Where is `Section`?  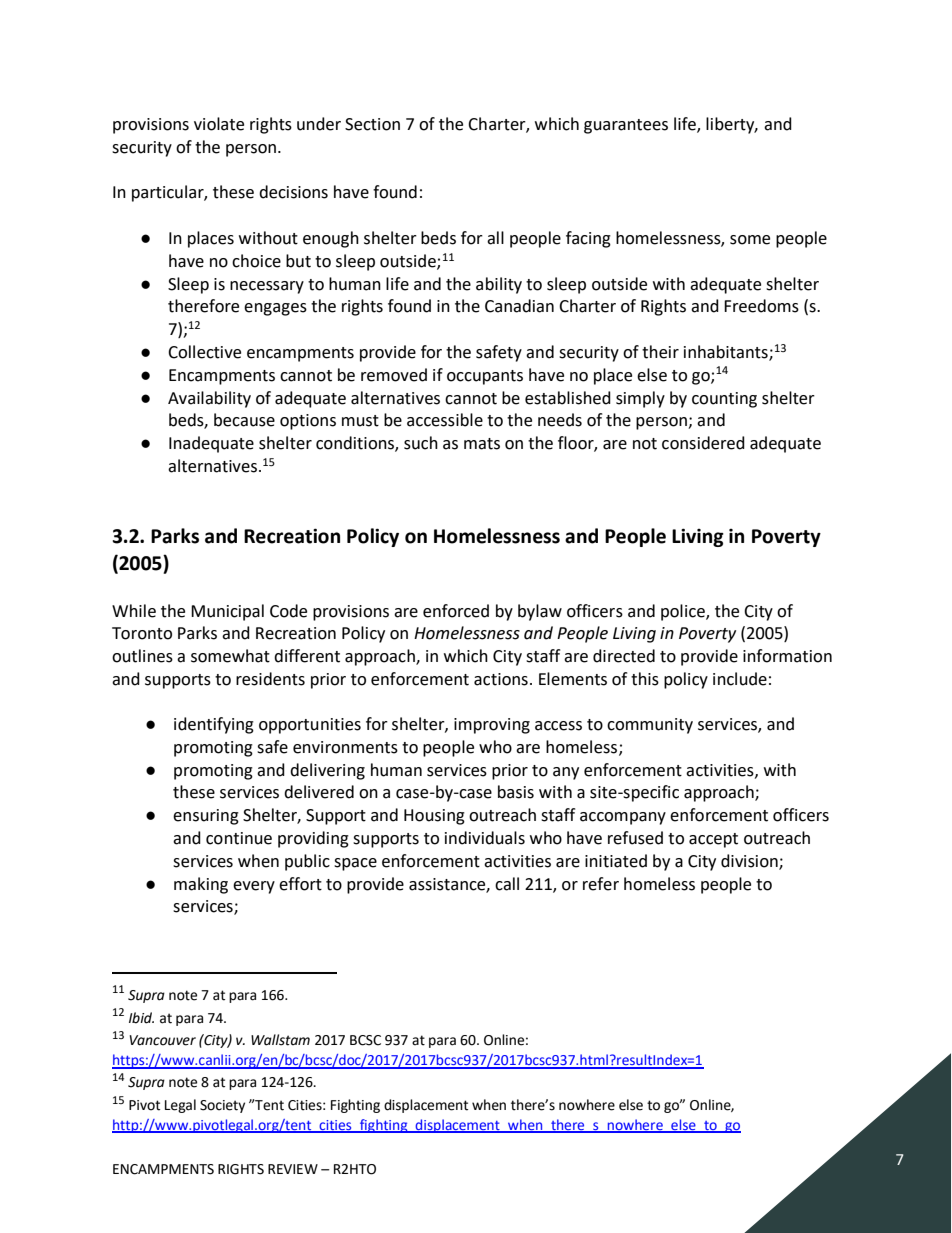 Section is located at coordinates (372, 124).
